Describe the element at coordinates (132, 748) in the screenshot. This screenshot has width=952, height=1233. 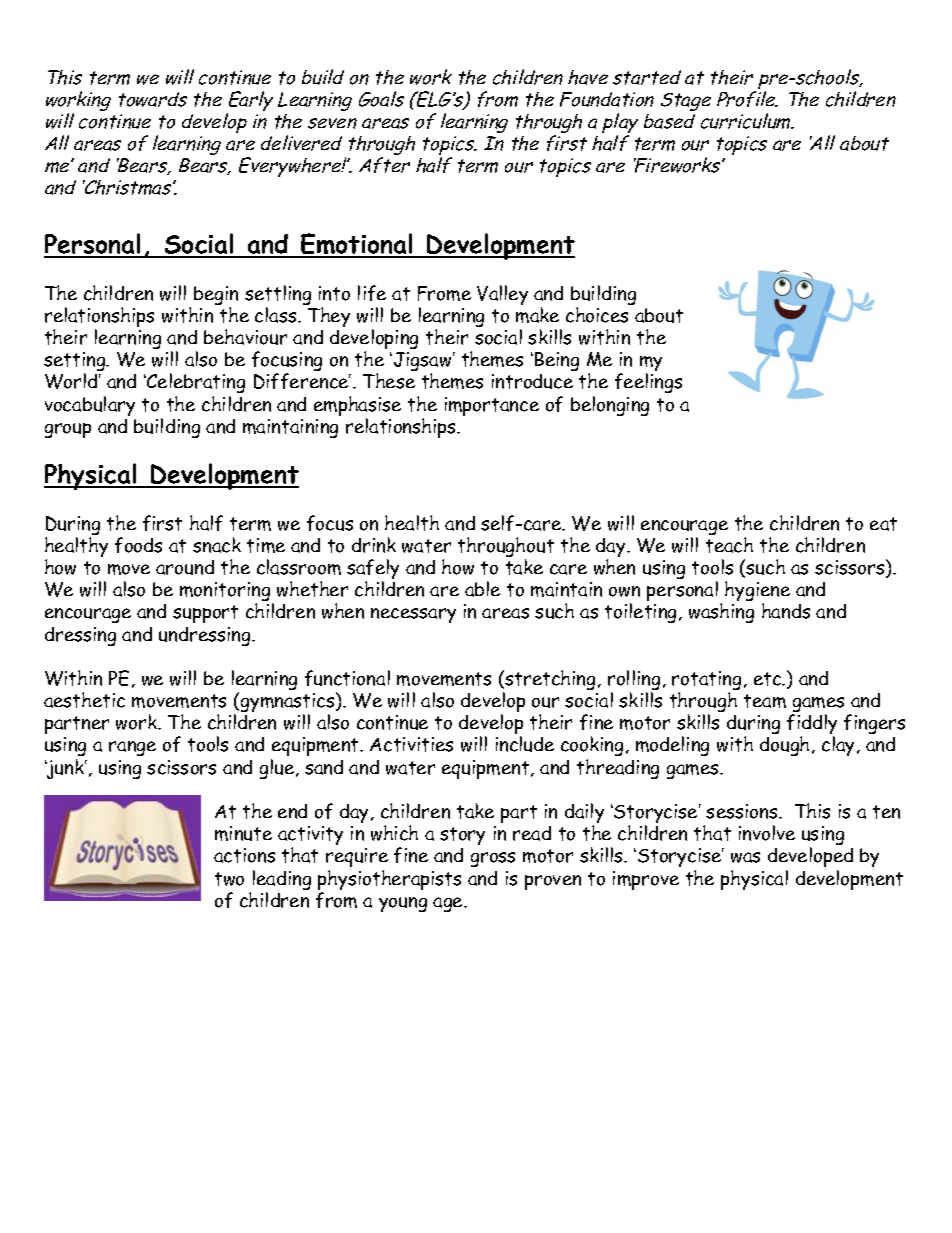
I see `range` at that location.
